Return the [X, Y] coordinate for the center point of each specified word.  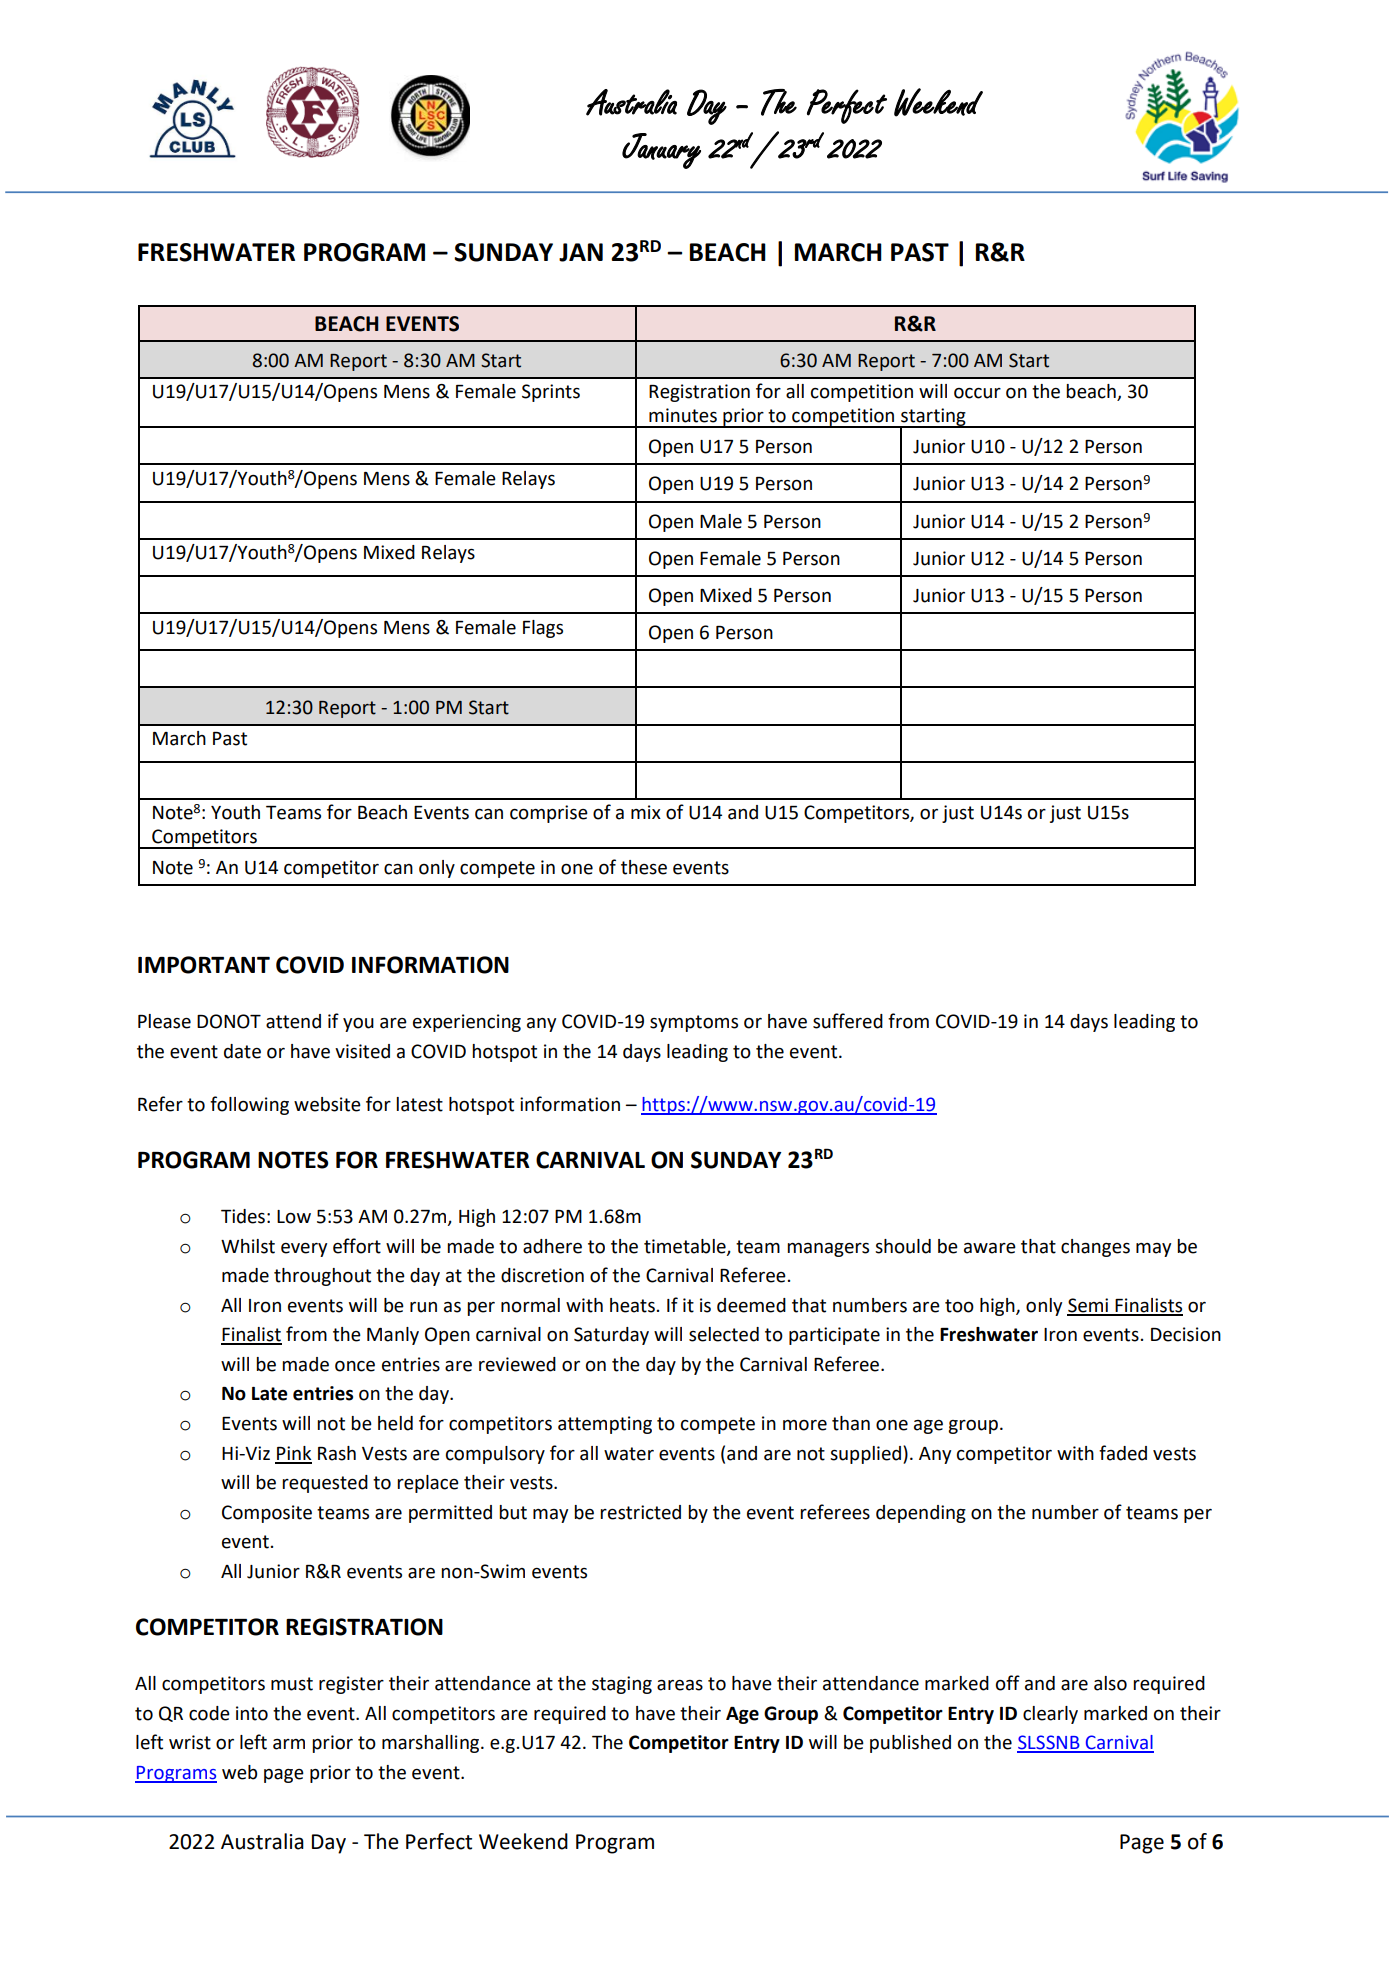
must [292, 1684]
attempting [605, 1425]
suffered [848, 1021]
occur [977, 393]
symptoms [694, 1023]
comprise [549, 814]
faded [1123, 1453]
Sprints [551, 393]
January [661, 151]
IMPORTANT [204, 965]
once [355, 1366]
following [249, 1105]
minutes [683, 415]
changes [1095, 1248]
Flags [543, 629]
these [644, 867]
